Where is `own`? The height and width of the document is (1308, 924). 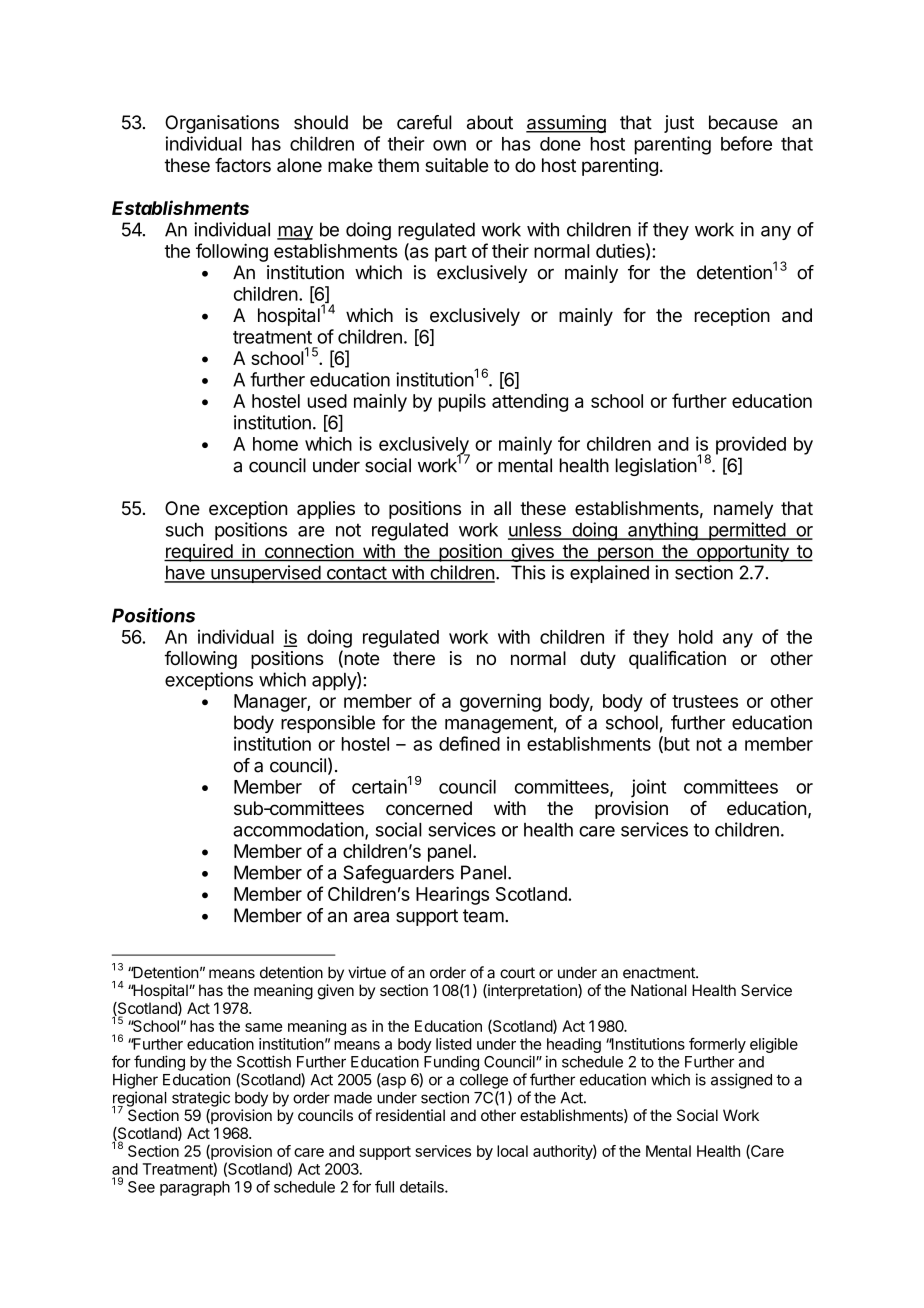 own is located at coordinates (449, 145).
